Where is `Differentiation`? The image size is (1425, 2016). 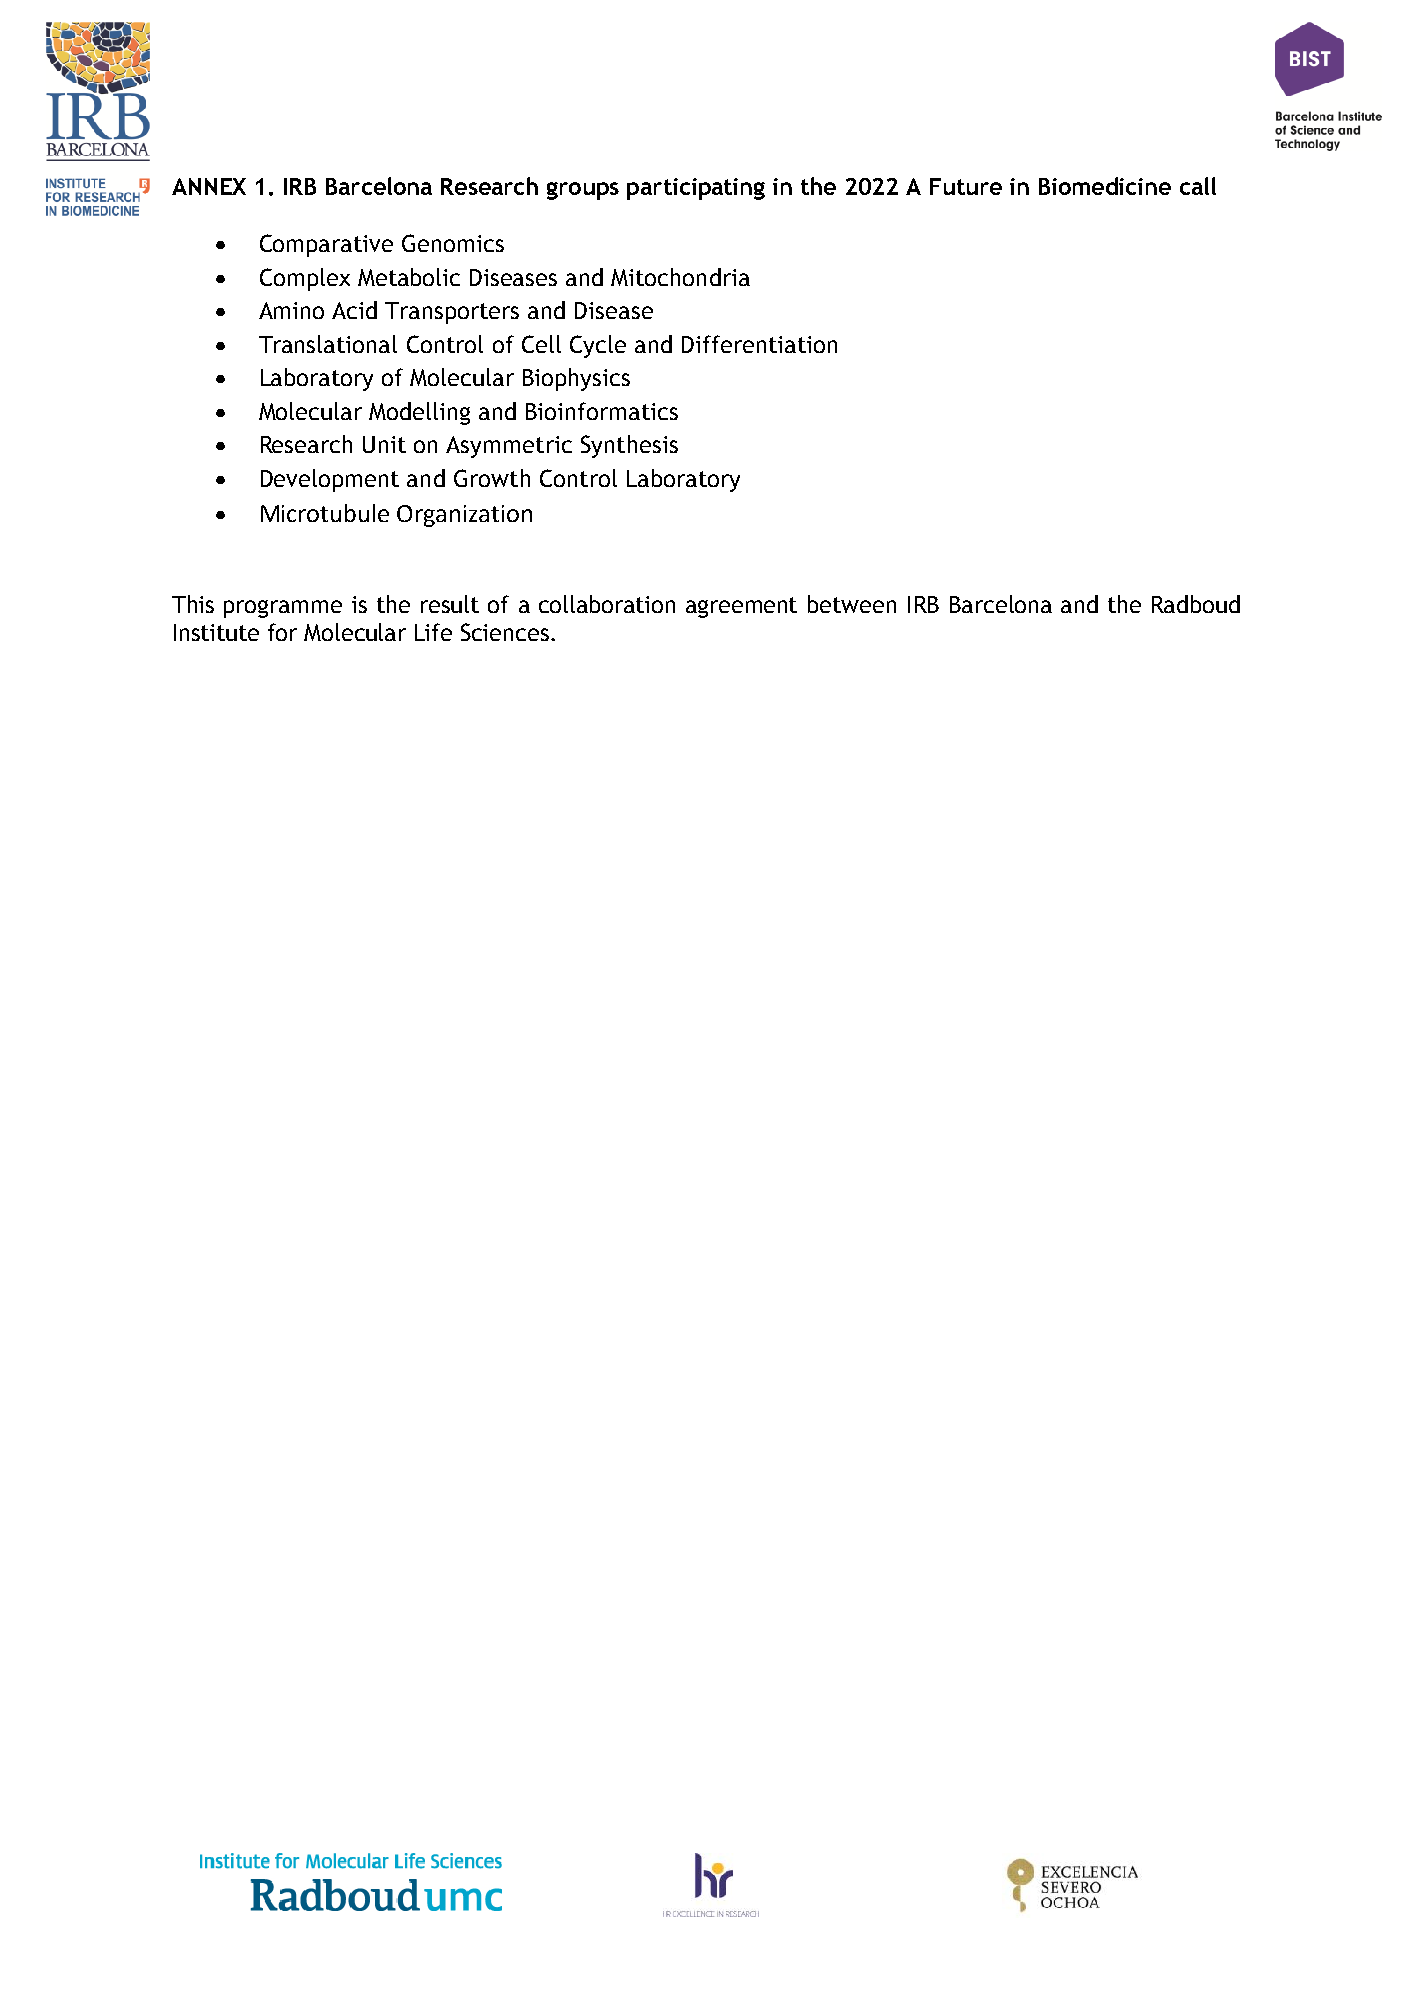 Differentiation is located at coordinates (759, 344).
